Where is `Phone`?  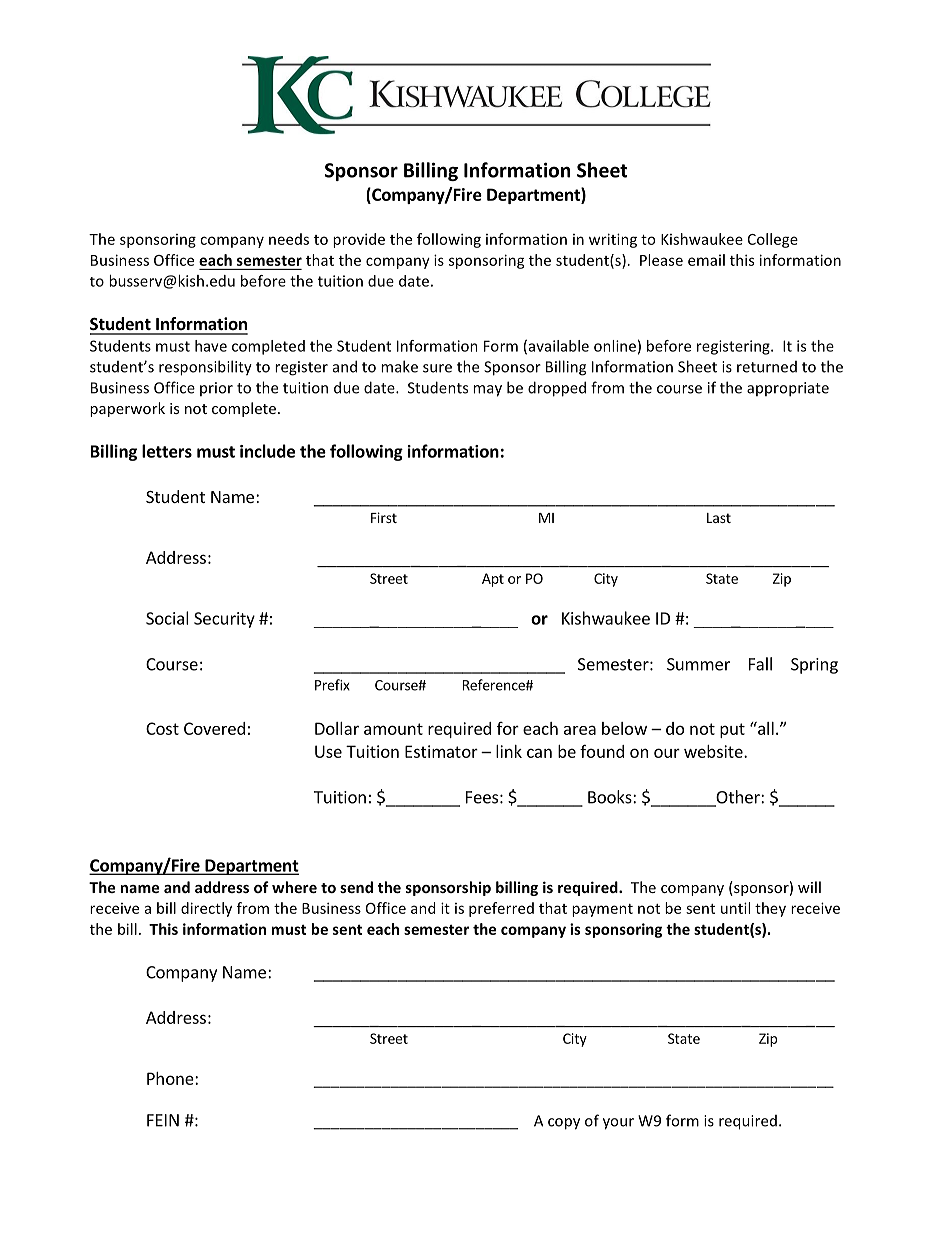 Phone is located at coordinates (171, 1078).
